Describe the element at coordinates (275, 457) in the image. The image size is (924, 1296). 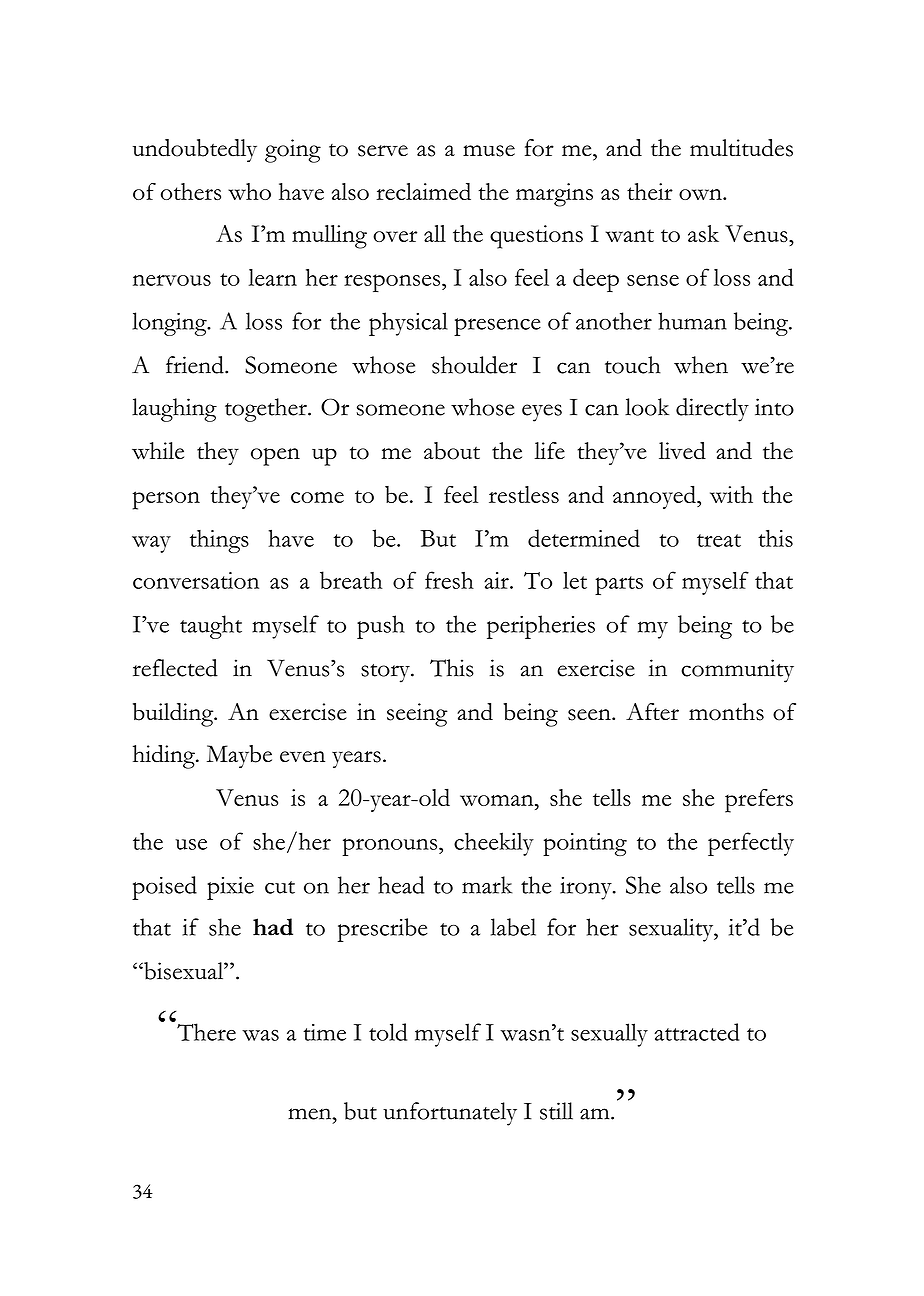
I see `open` at that location.
